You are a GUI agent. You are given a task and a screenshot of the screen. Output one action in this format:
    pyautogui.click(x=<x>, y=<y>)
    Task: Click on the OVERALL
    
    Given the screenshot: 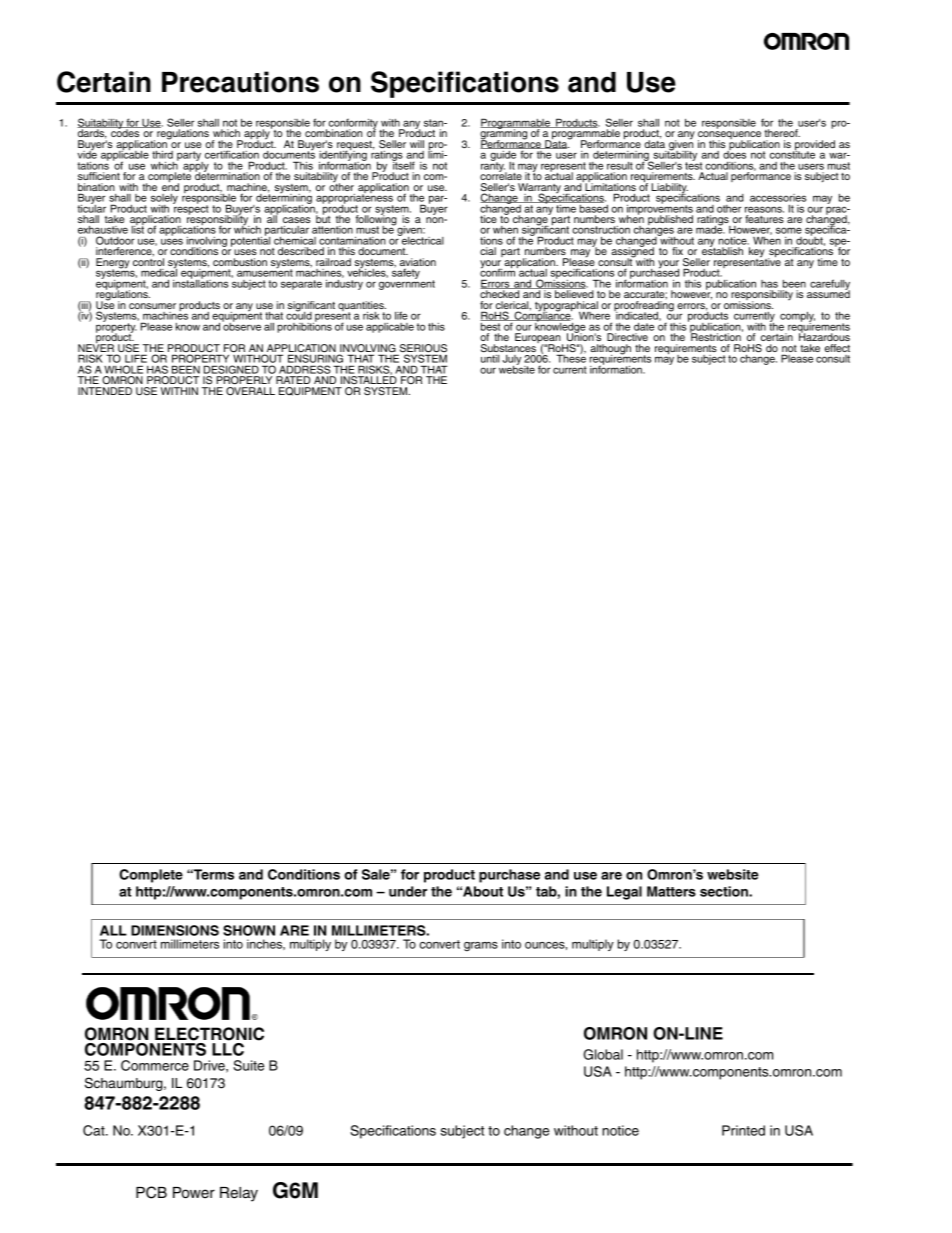 What is the action you would take?
    pyautogui.click(x=250, y=391)
